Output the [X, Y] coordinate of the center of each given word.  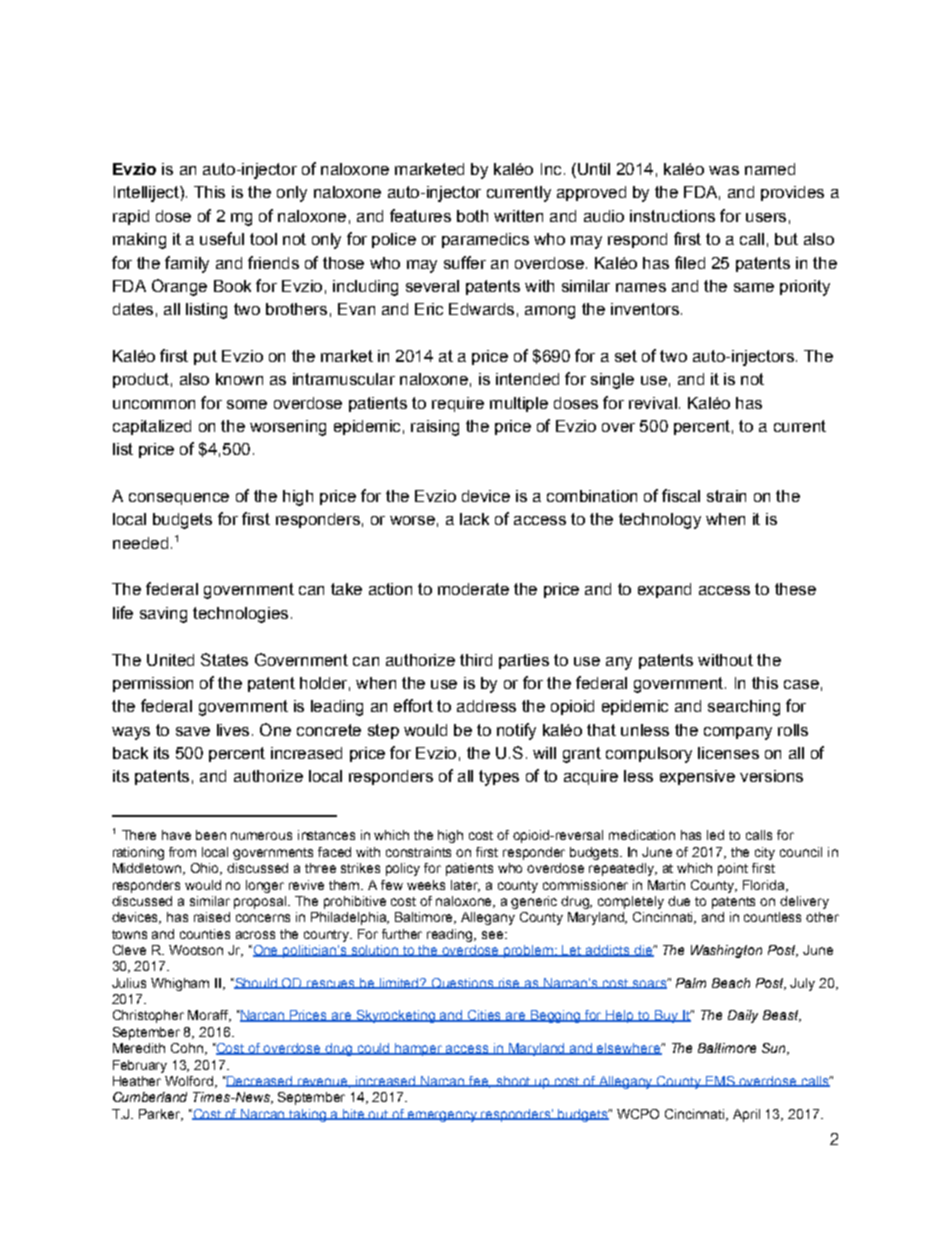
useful [222, 238]
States [224, 659]
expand [664, 590]
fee [479, 1082]
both [472, 216]
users [766, 217]
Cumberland [150, 1097]
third [476, 660]
